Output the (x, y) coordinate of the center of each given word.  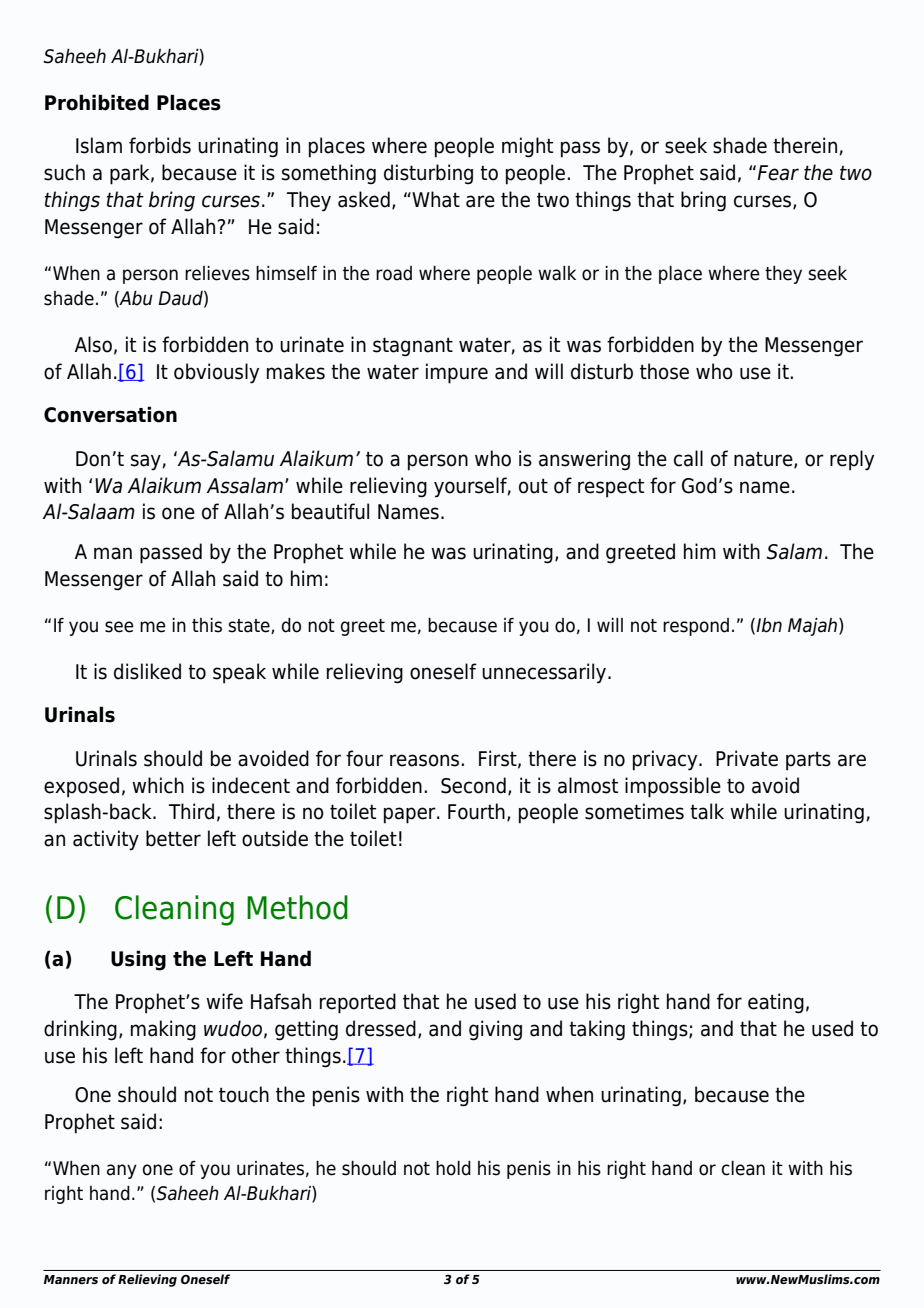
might (527, 147)
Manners (71, 1279)
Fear (778, 173)
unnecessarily (545, 673)
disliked (147, 671)
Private (747, 758)
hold (453, 1168)
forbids (160, 145)
